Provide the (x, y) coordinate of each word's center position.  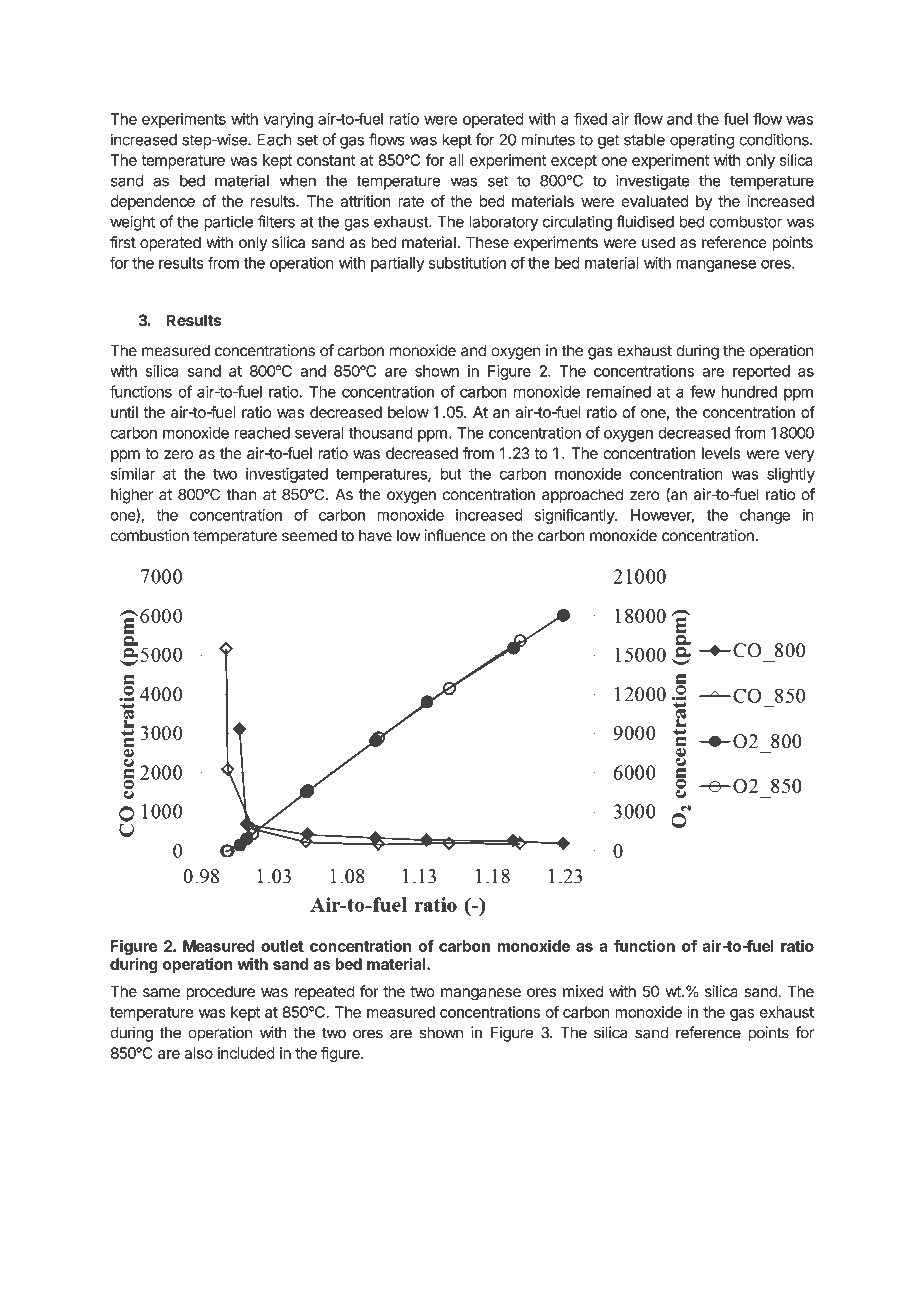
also (199, 1053)
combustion (149, 535)
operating (702, 141)
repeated (324, 992)
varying (288, 120)
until (124, 412)
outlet (282, 946)
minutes (548, 139)
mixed (583, 991)
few (703, 391)
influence (455, 535)
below (408, 412)
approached (582, 496)
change (765, 516)
